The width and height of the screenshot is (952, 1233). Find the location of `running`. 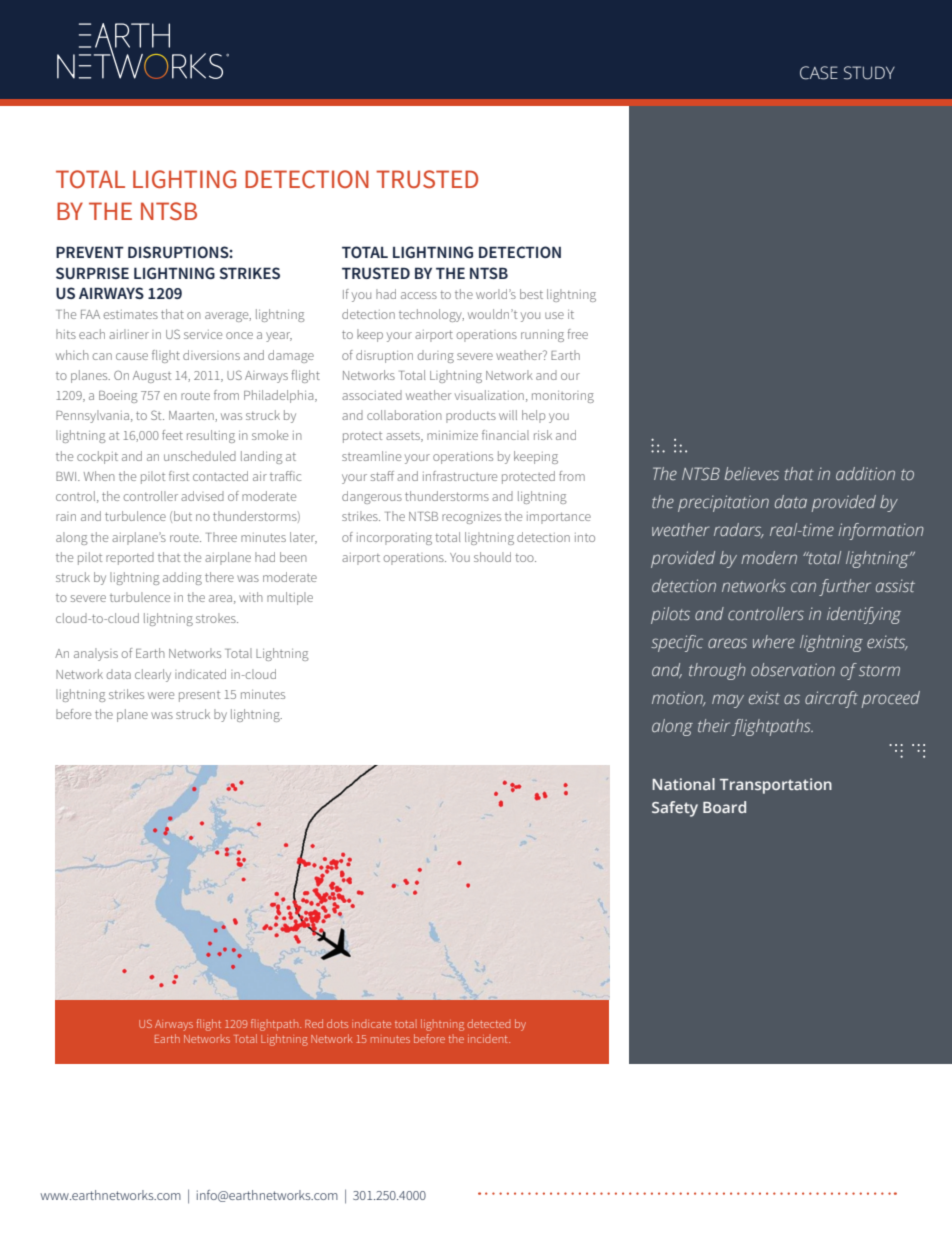

running is located at coordinates (542, 336).
